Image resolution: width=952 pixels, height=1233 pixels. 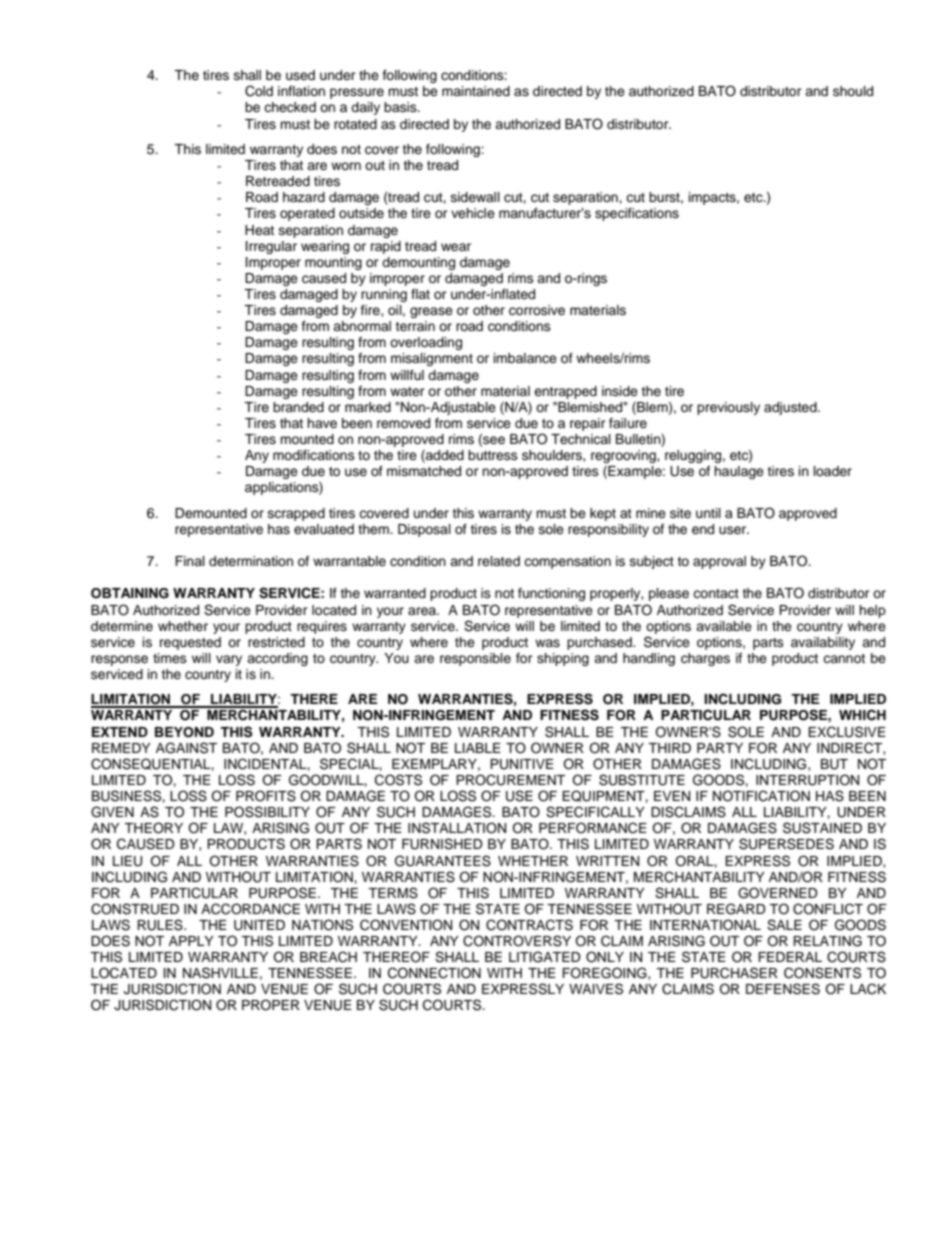 What do you see at coordinates (499, 561) in the screenshot?
I see `related` at bounding box center [499, 561].
